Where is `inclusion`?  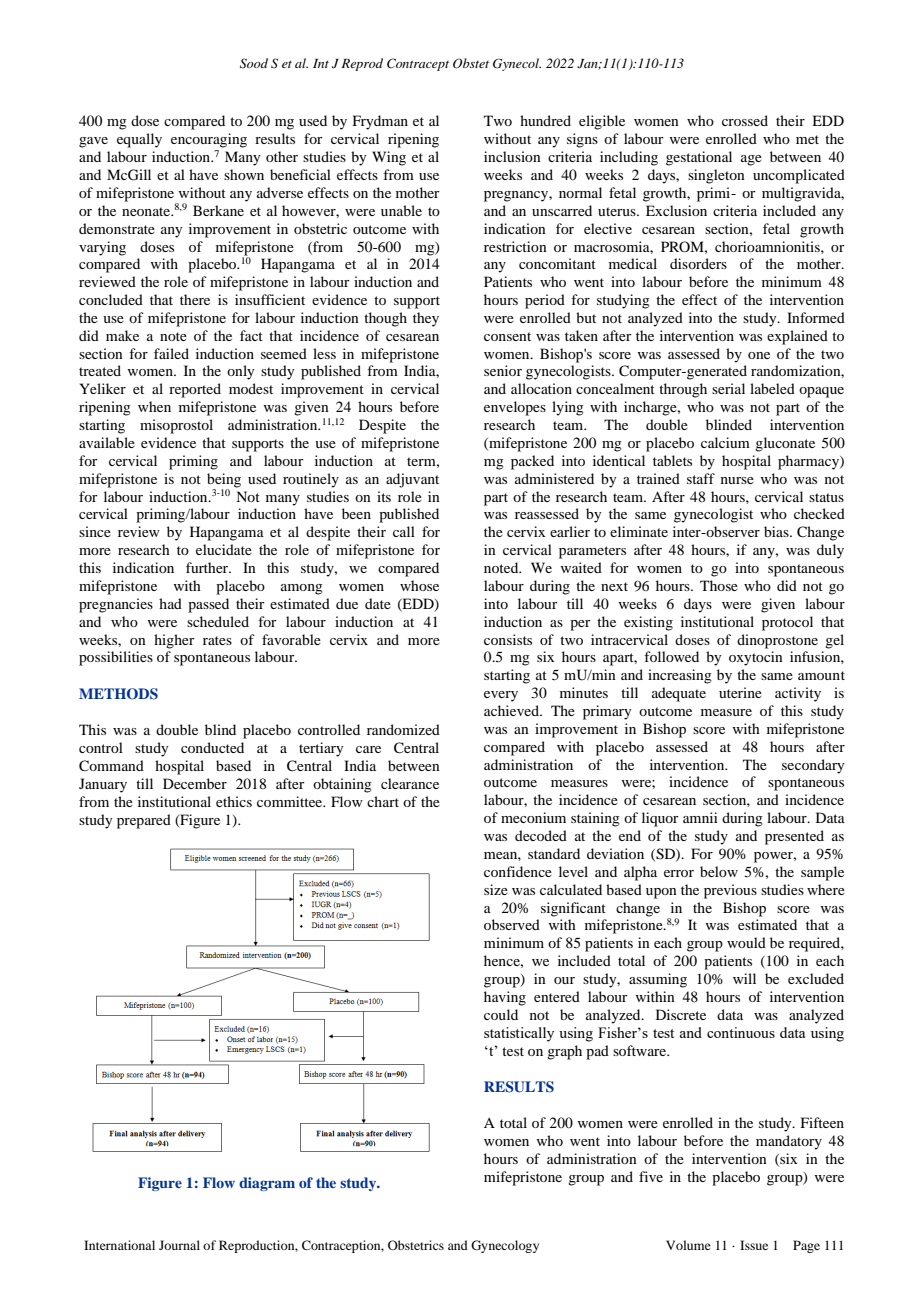
inclusion is located at coordinates (512, 156).
